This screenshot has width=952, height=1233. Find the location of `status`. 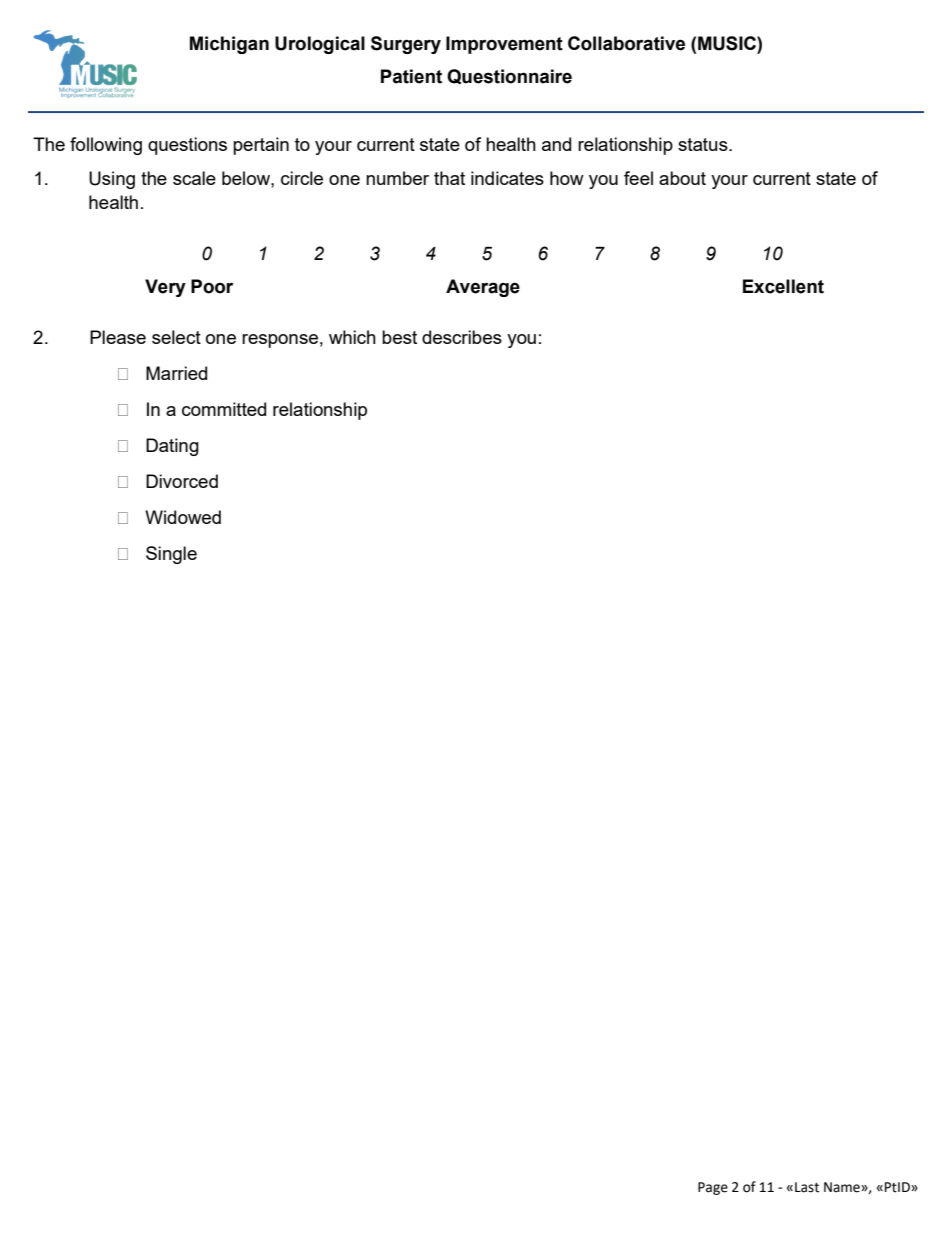

status is located at coordinates (704, 144).
